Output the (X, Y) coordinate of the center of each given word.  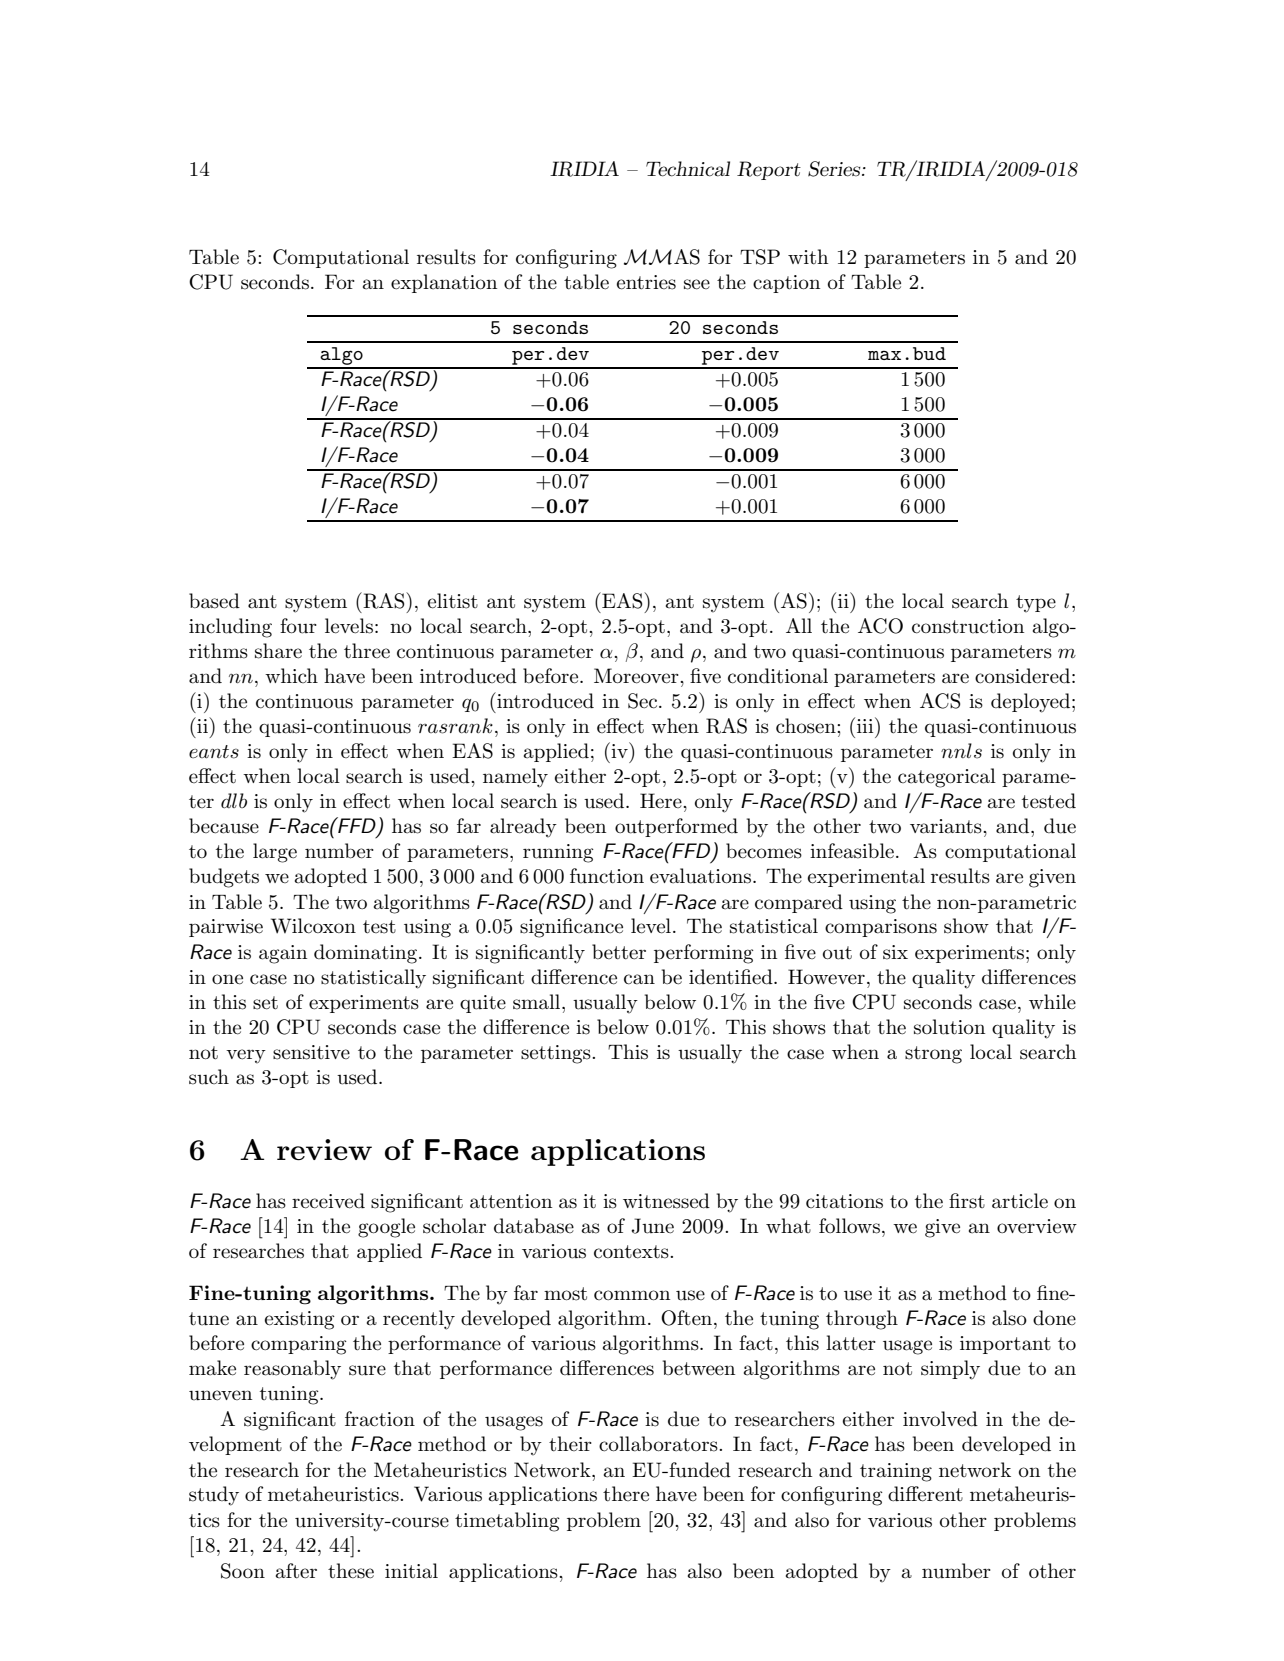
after (296, 1571)
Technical (688, 169)
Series (835, 169)
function (607, 876)
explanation (444, 283)
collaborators (659, 1444)
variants (947, 826)
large (275, 853)
